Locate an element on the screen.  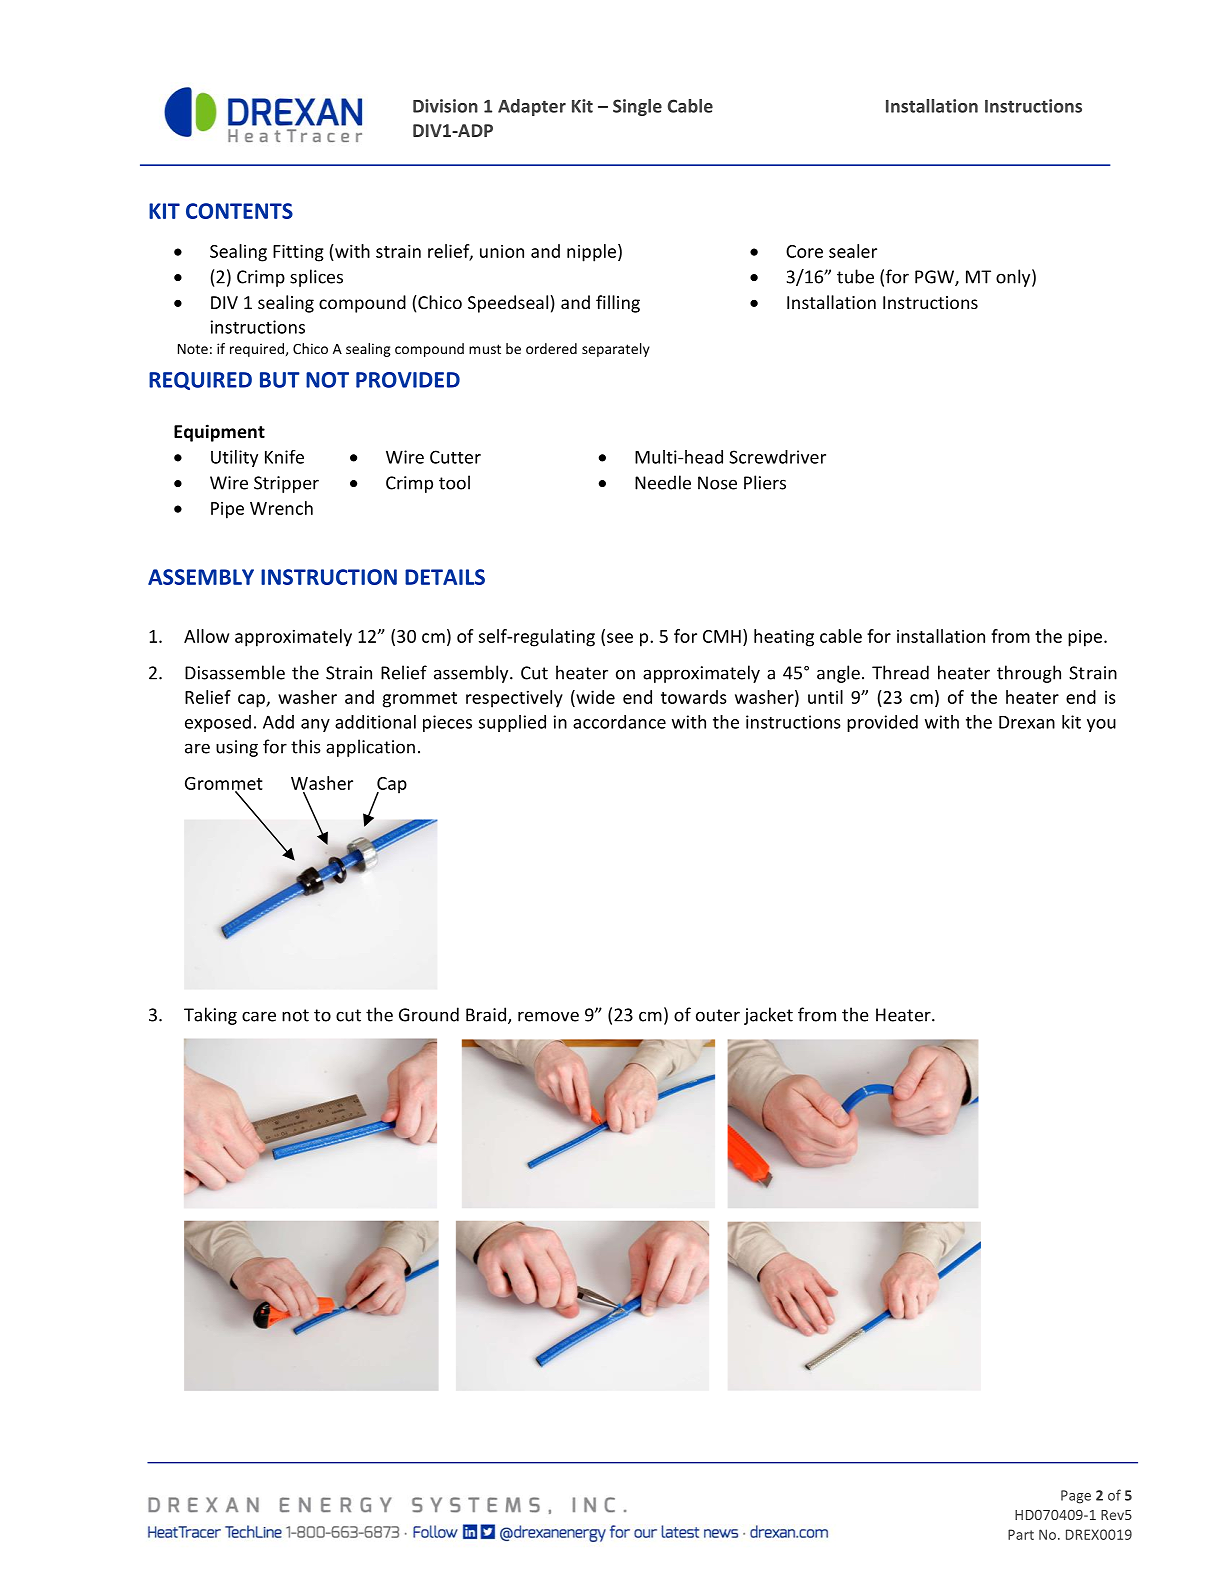
Page is located at coordinates (1076, 1497).
